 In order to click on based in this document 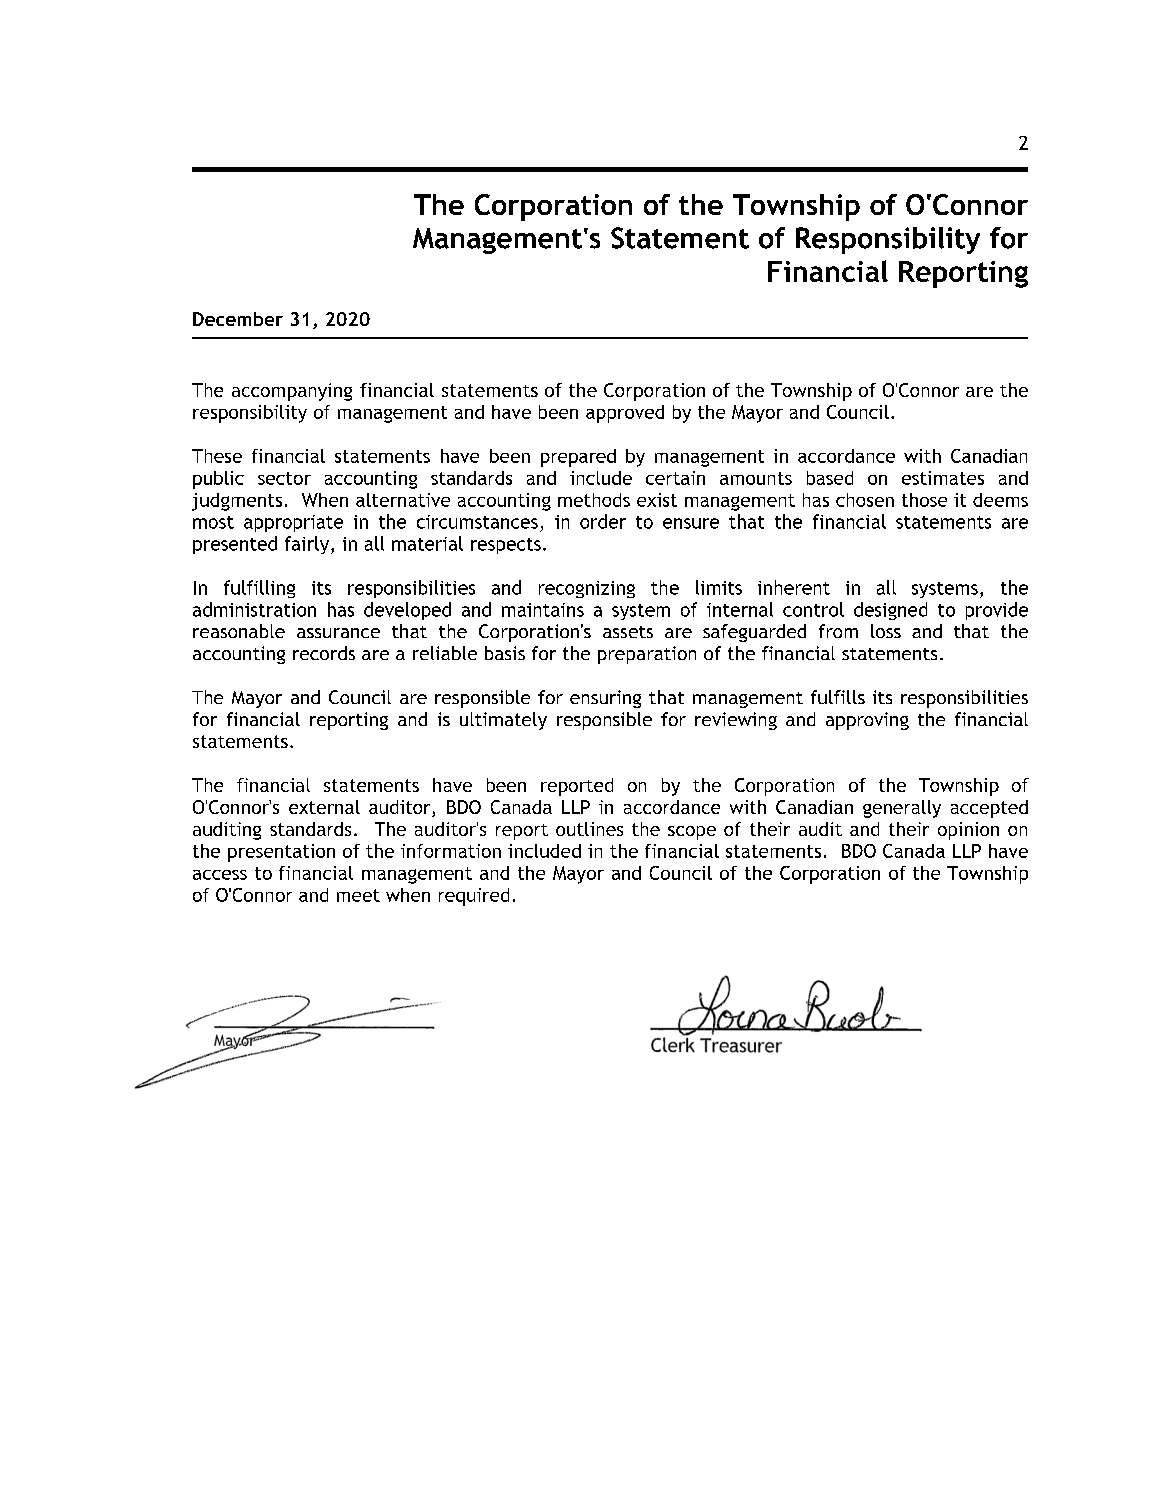, I will do `click(830, 478)`.
